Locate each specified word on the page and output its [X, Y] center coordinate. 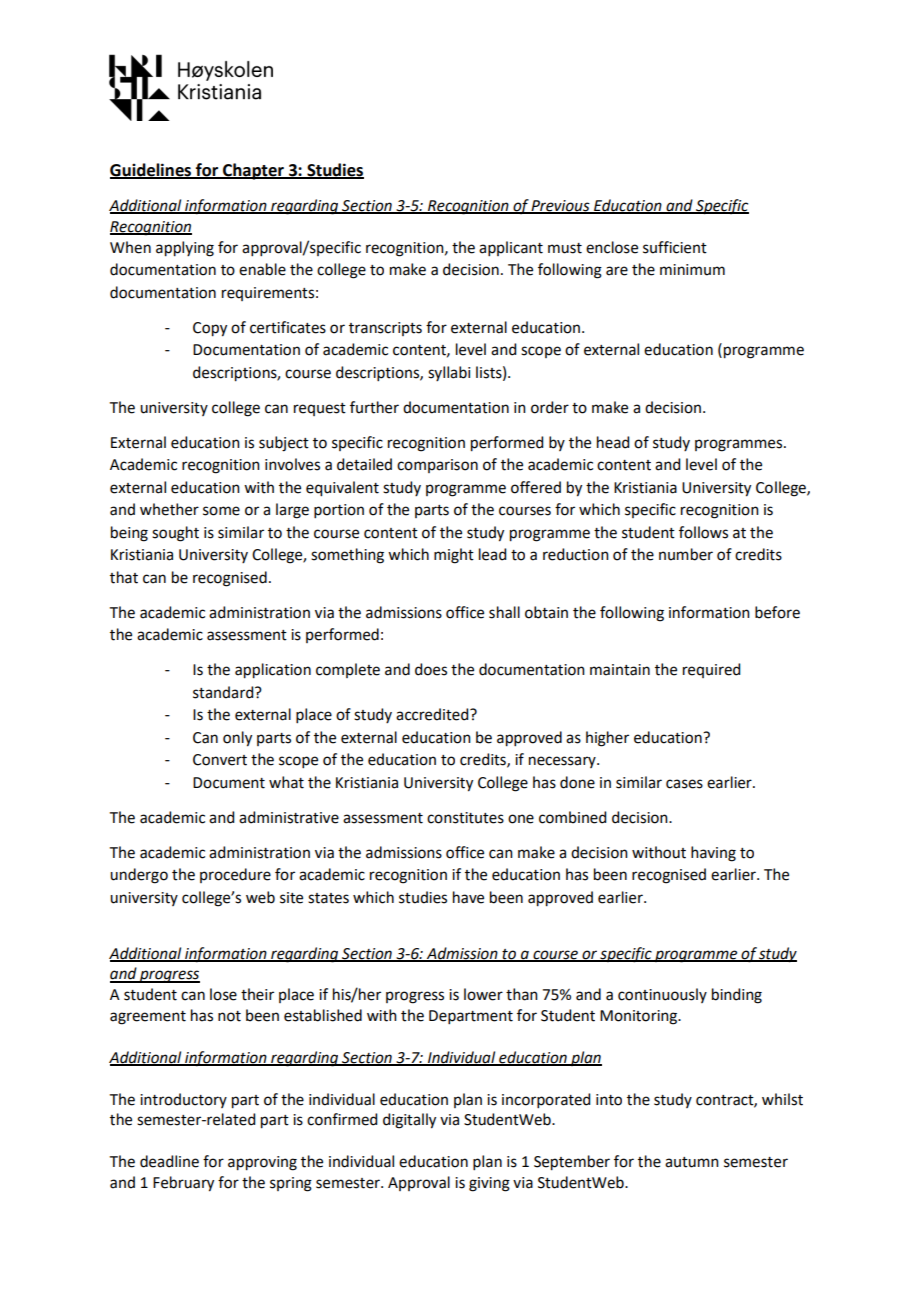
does [431, 669]
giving [489, 1184]
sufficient [675, 247]
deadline [169, 1161]
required [711, 670]
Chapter [253, 171]
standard [224, 692]
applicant [511, 248]
